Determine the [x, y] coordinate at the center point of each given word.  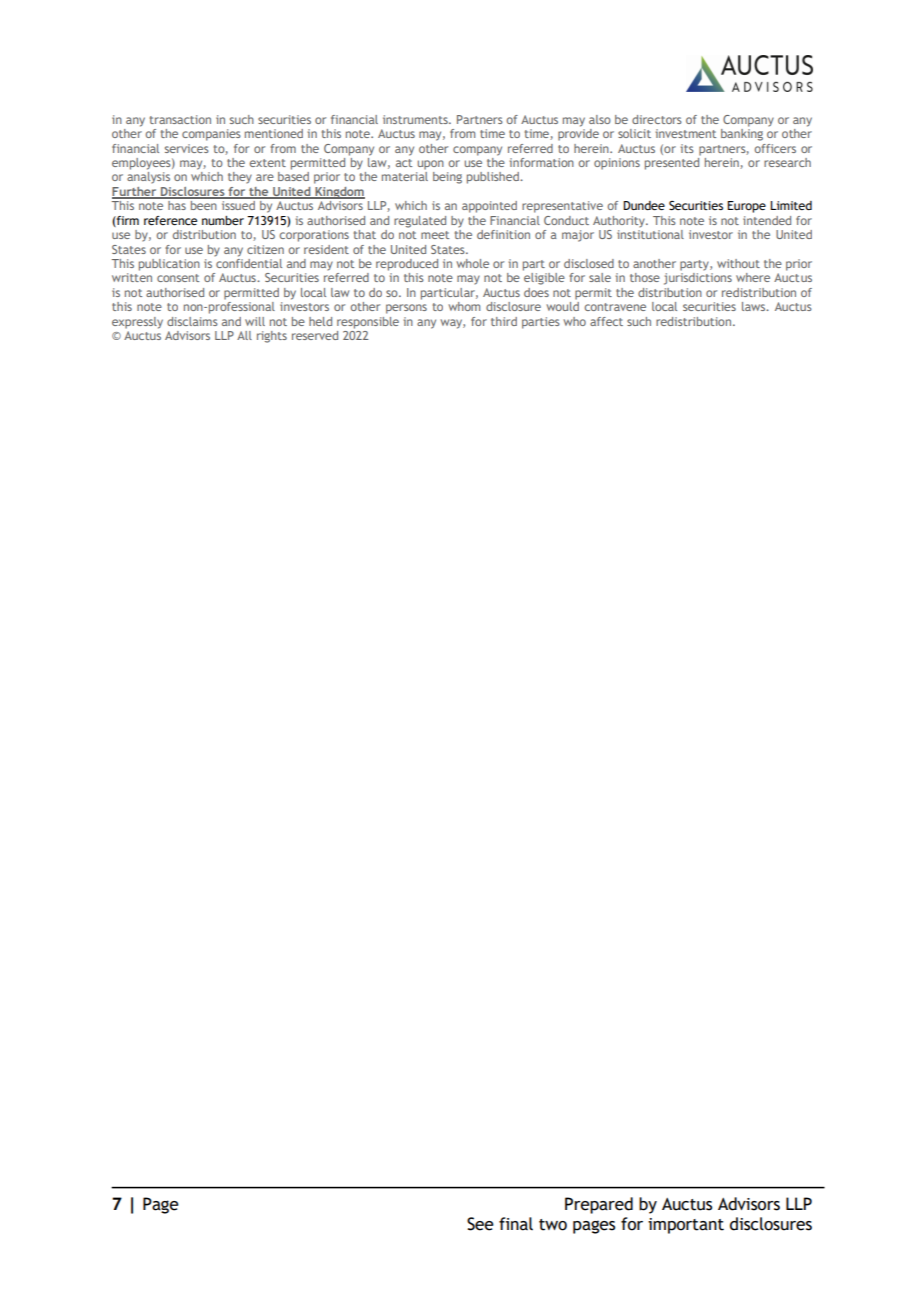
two [553, 1225]
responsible [368, 323]
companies [211, 135]
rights [272, 337]
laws [754, 306]
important [686, 1226]
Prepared [599, 1205]
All [244, 335]
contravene [615, 307]
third [504, 321]
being [447, 178]
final [516, 1224]
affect [606, 321]
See [480, 1224]
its [687, 148]
